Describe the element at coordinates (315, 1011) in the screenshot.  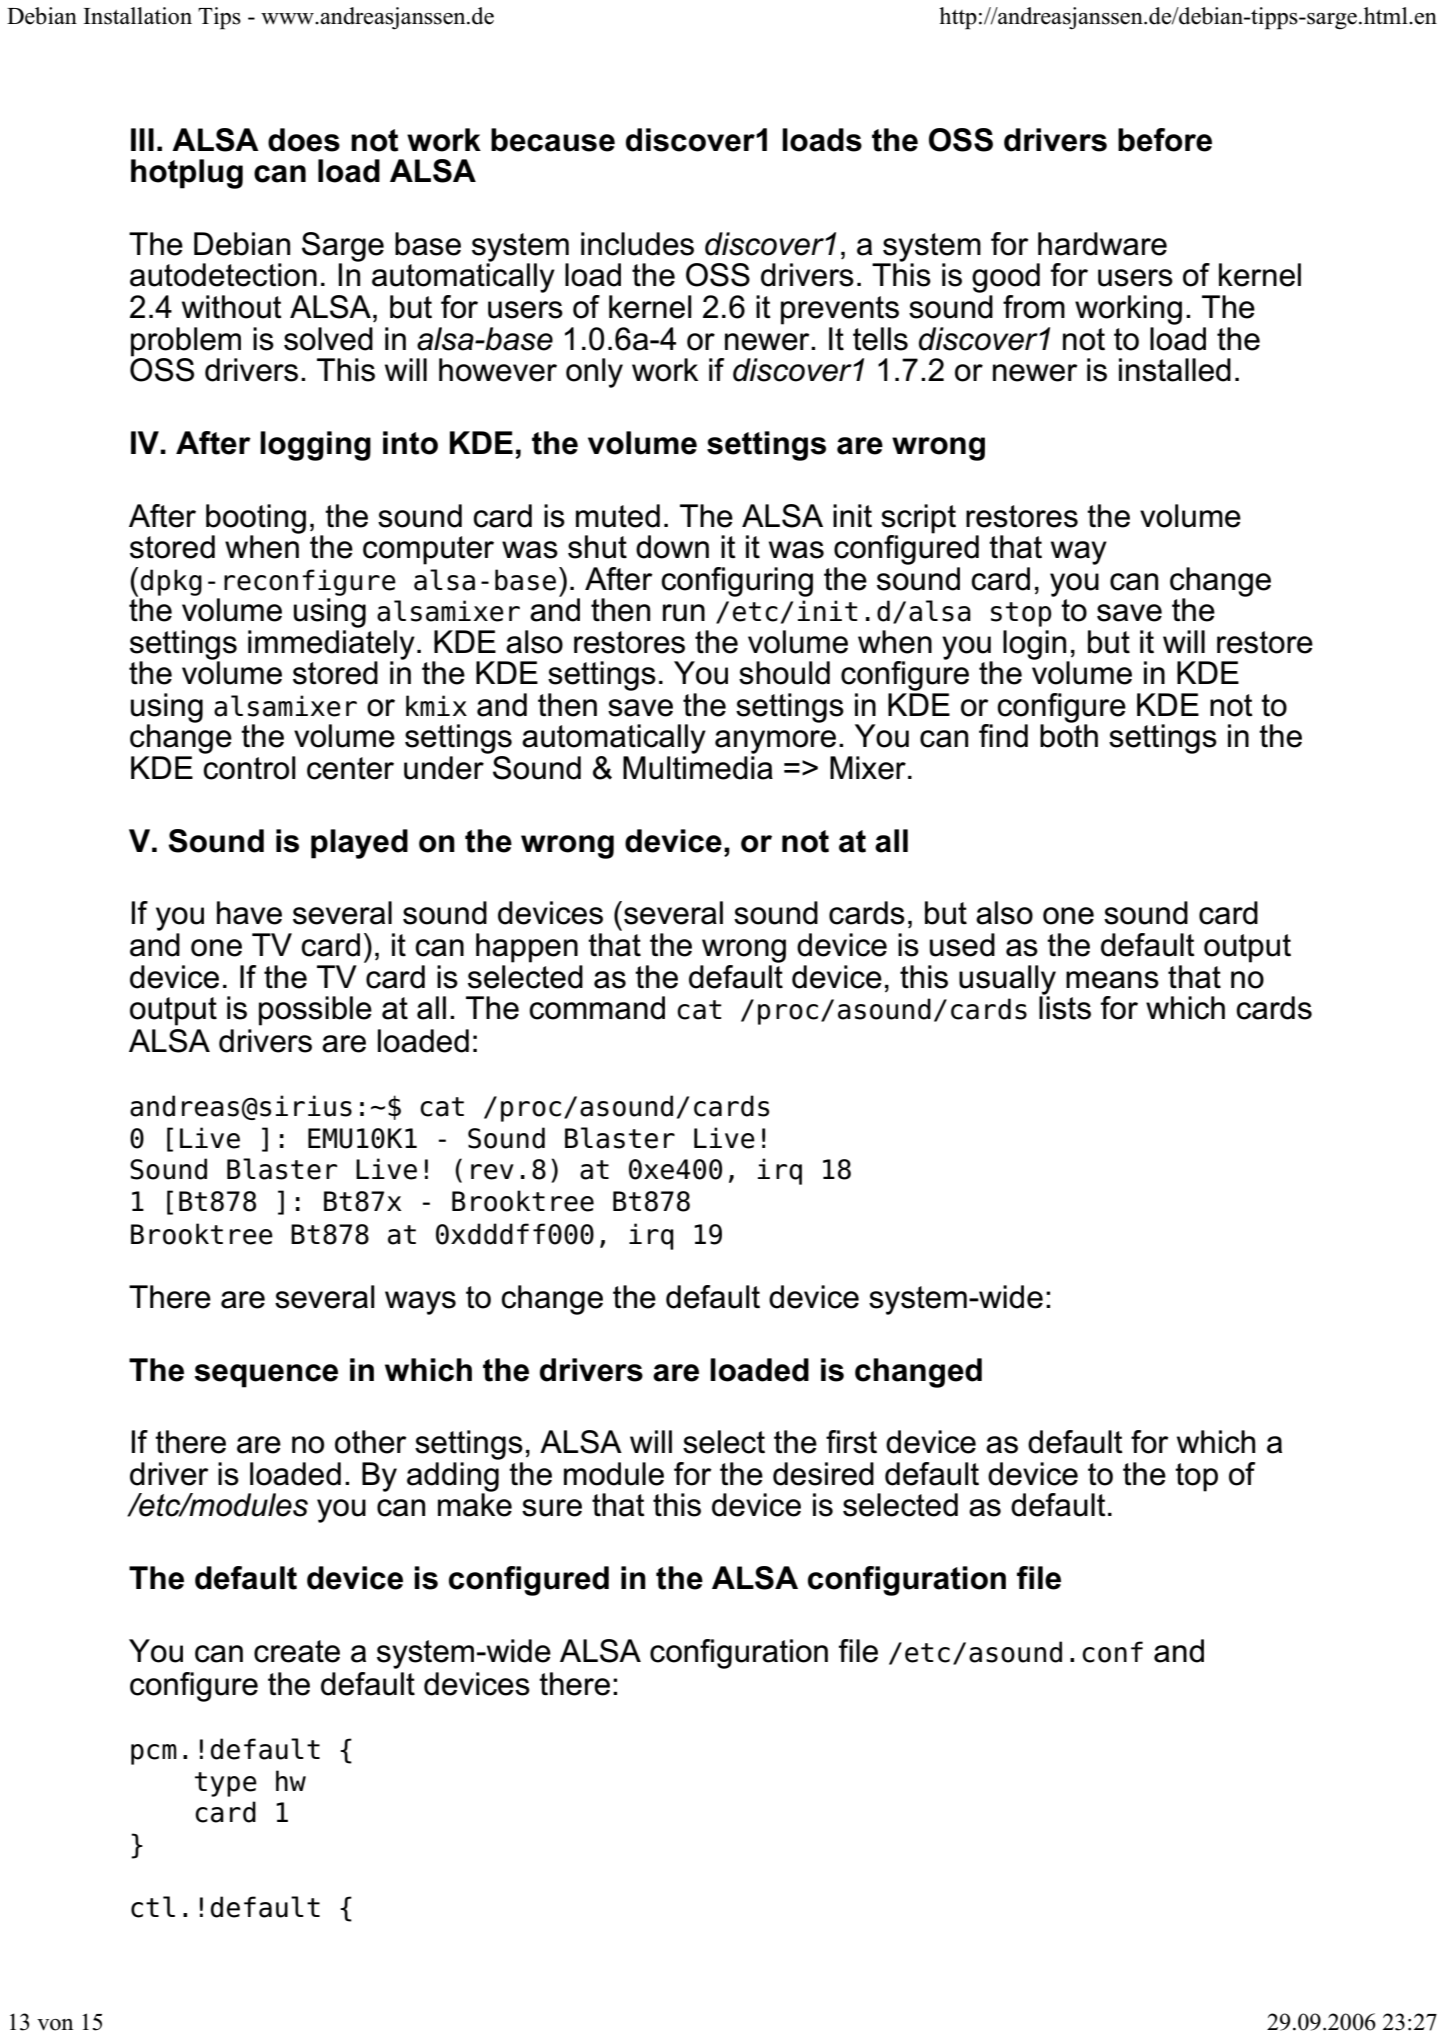
I see `possible` at that location.
